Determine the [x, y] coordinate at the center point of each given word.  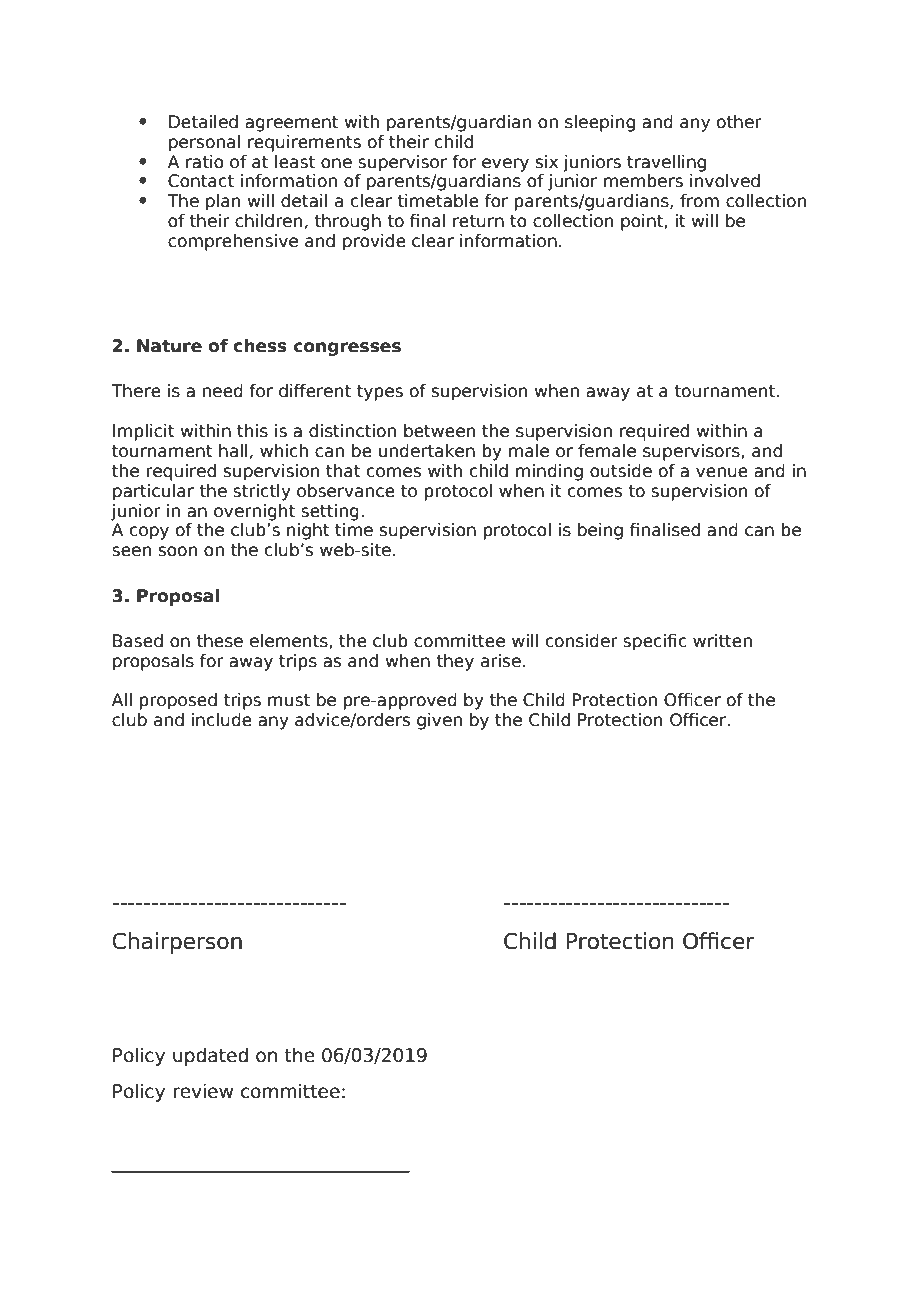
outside [621, 471]
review [203, 1091]
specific [655, 642]
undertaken [427, 451]
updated [210, 1056]
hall [233, 451]
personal [204, 143]
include [222, 720]
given [439, 721]
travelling [666, 163]
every [505, 165]
